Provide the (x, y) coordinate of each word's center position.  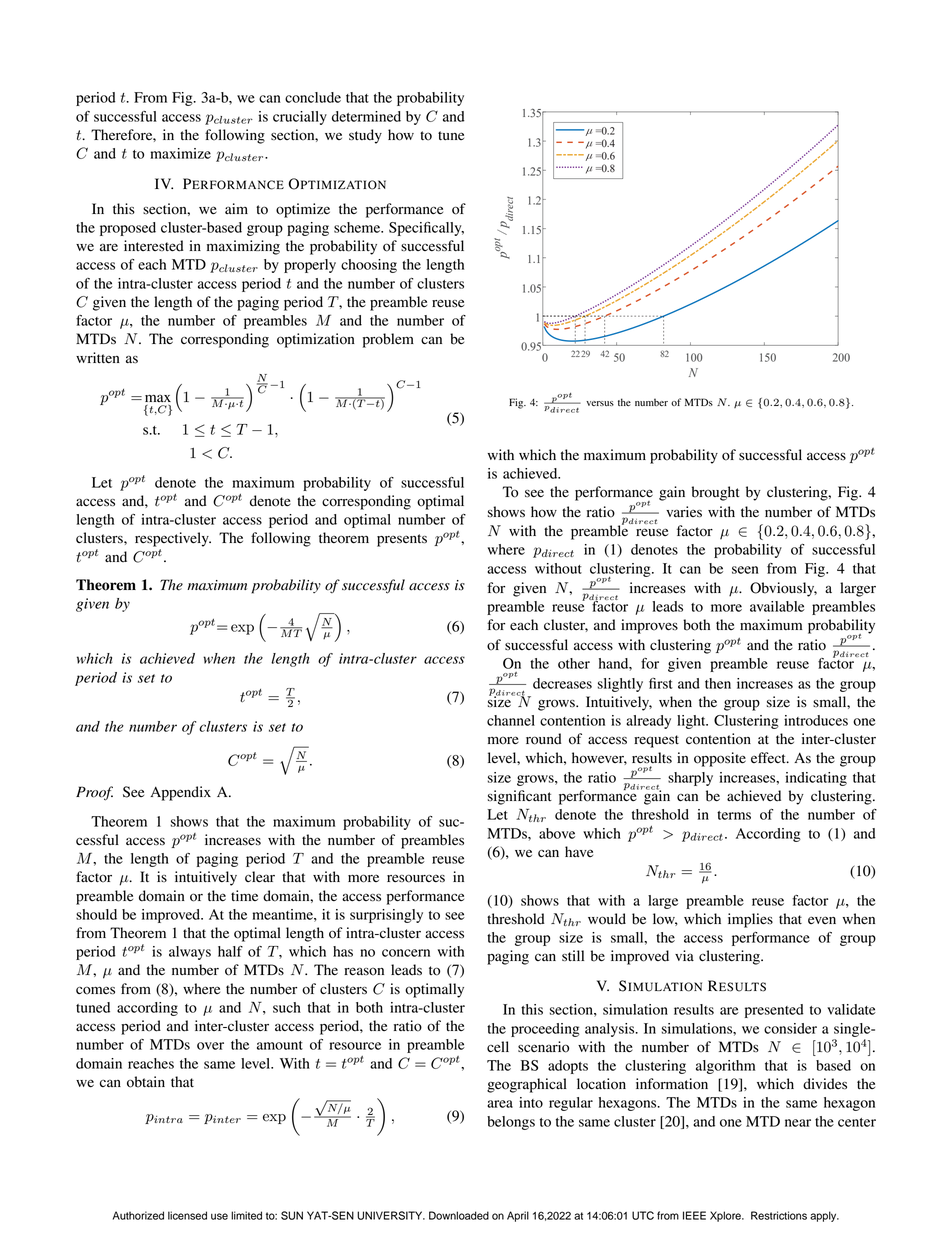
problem (388, 340)
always (190, 953)
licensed (187, 1215)
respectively (173, 539)
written (98, 357)
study (365, 136)
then (718, 683)
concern (406, 953)
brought (716, 493)
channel (511, 720)
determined (366, 116)
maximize (180, 153)
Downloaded (459, 1215)
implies (750, 920)
